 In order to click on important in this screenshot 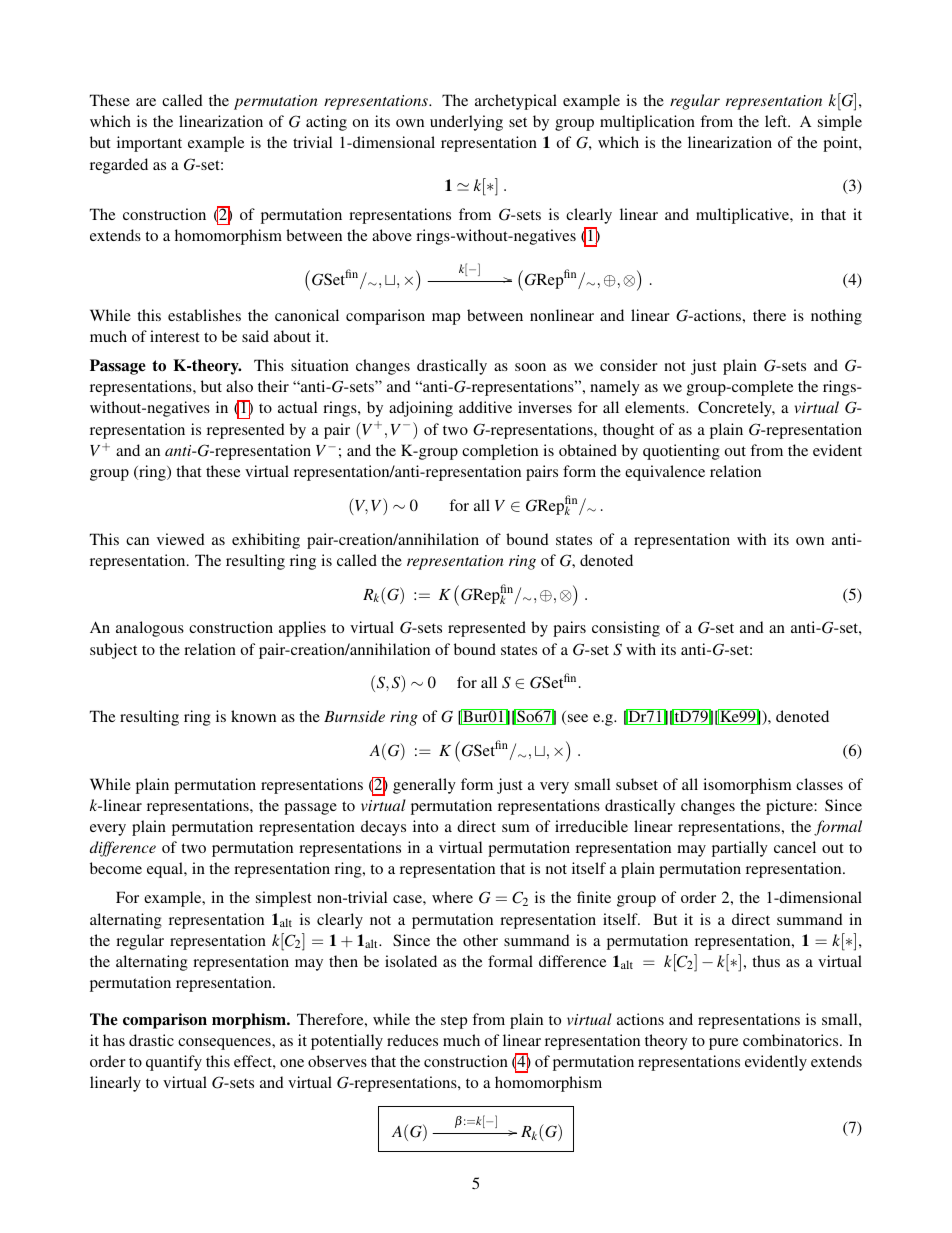, I will do `click(149, 144)`.
